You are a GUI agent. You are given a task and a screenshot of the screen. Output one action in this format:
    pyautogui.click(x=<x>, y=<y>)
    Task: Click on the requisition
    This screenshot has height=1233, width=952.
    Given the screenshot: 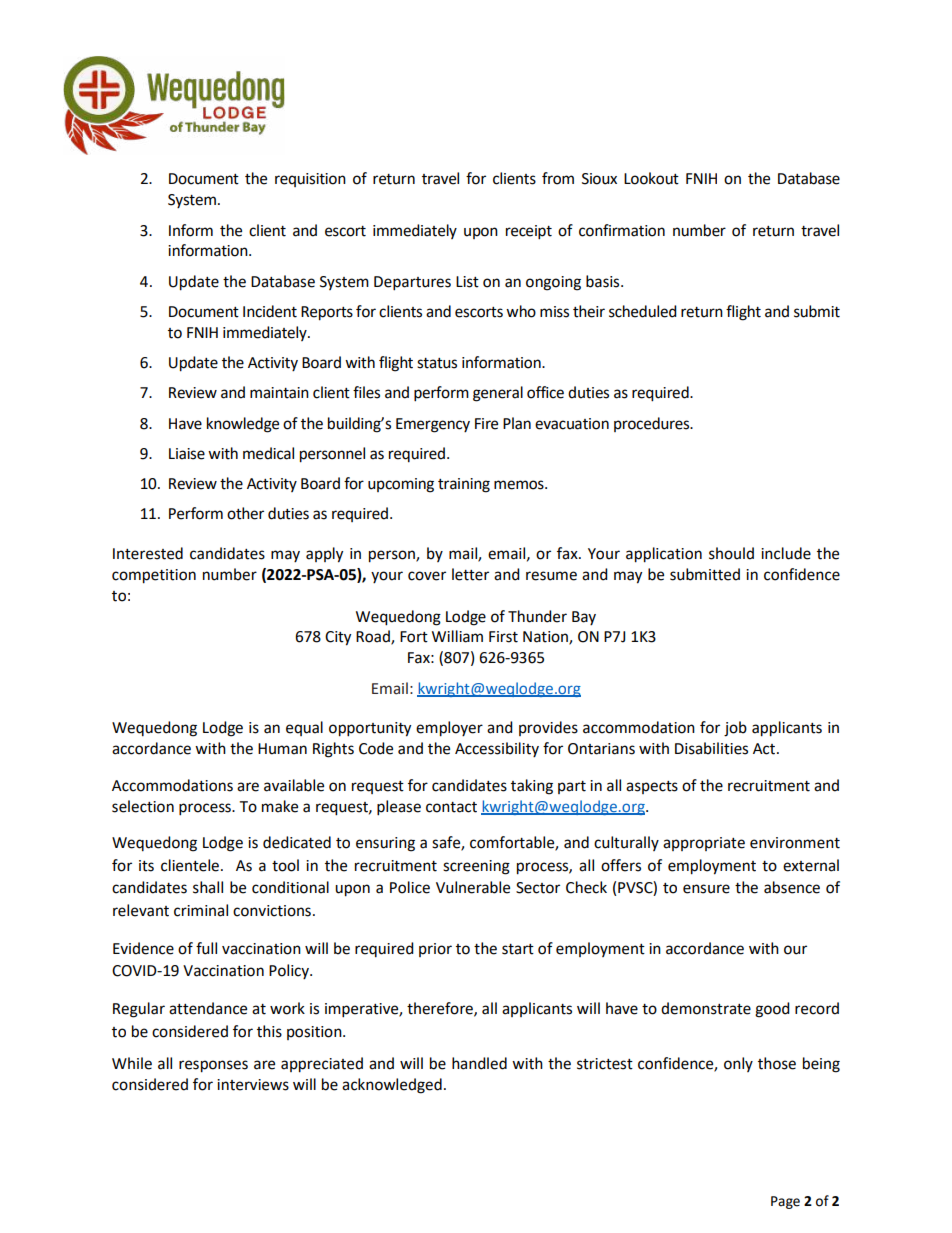 What is the action you would take?
    pyautogui.click(x=310, y=180)
